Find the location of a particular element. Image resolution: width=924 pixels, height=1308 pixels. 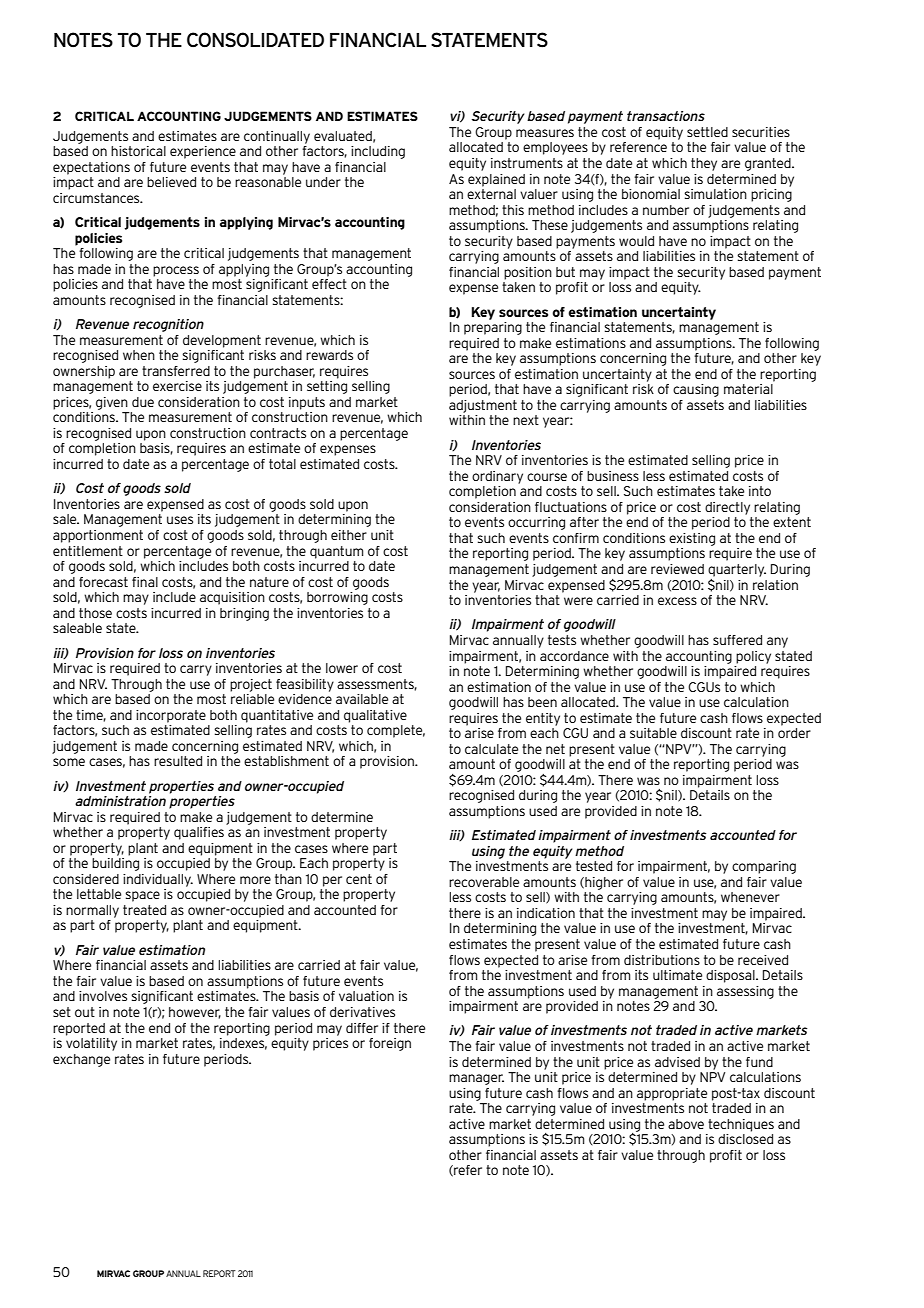

above is located at coordinates (686, 1124).
